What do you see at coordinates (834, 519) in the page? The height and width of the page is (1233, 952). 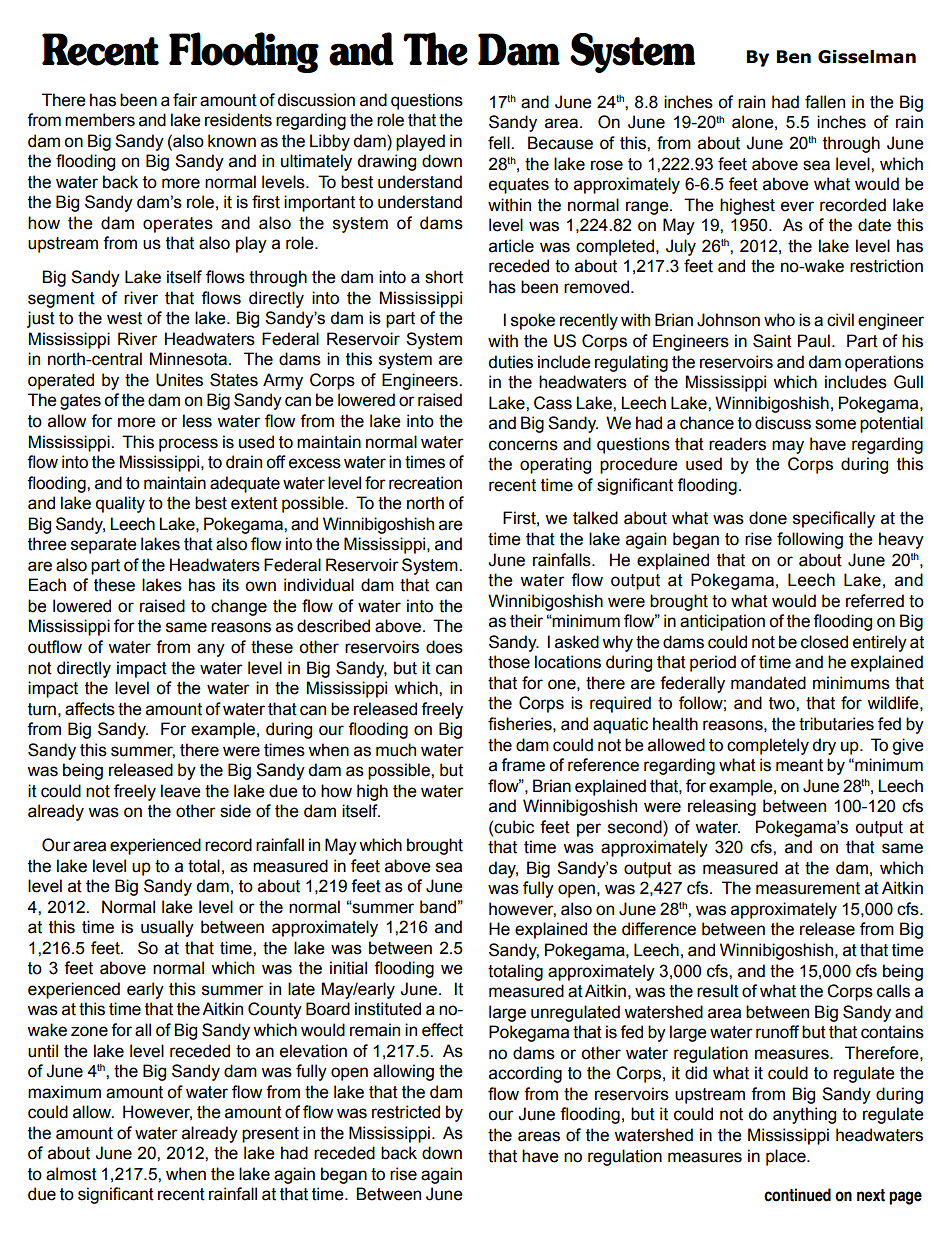 I see `specifically` at bounding box center [834, 519].
